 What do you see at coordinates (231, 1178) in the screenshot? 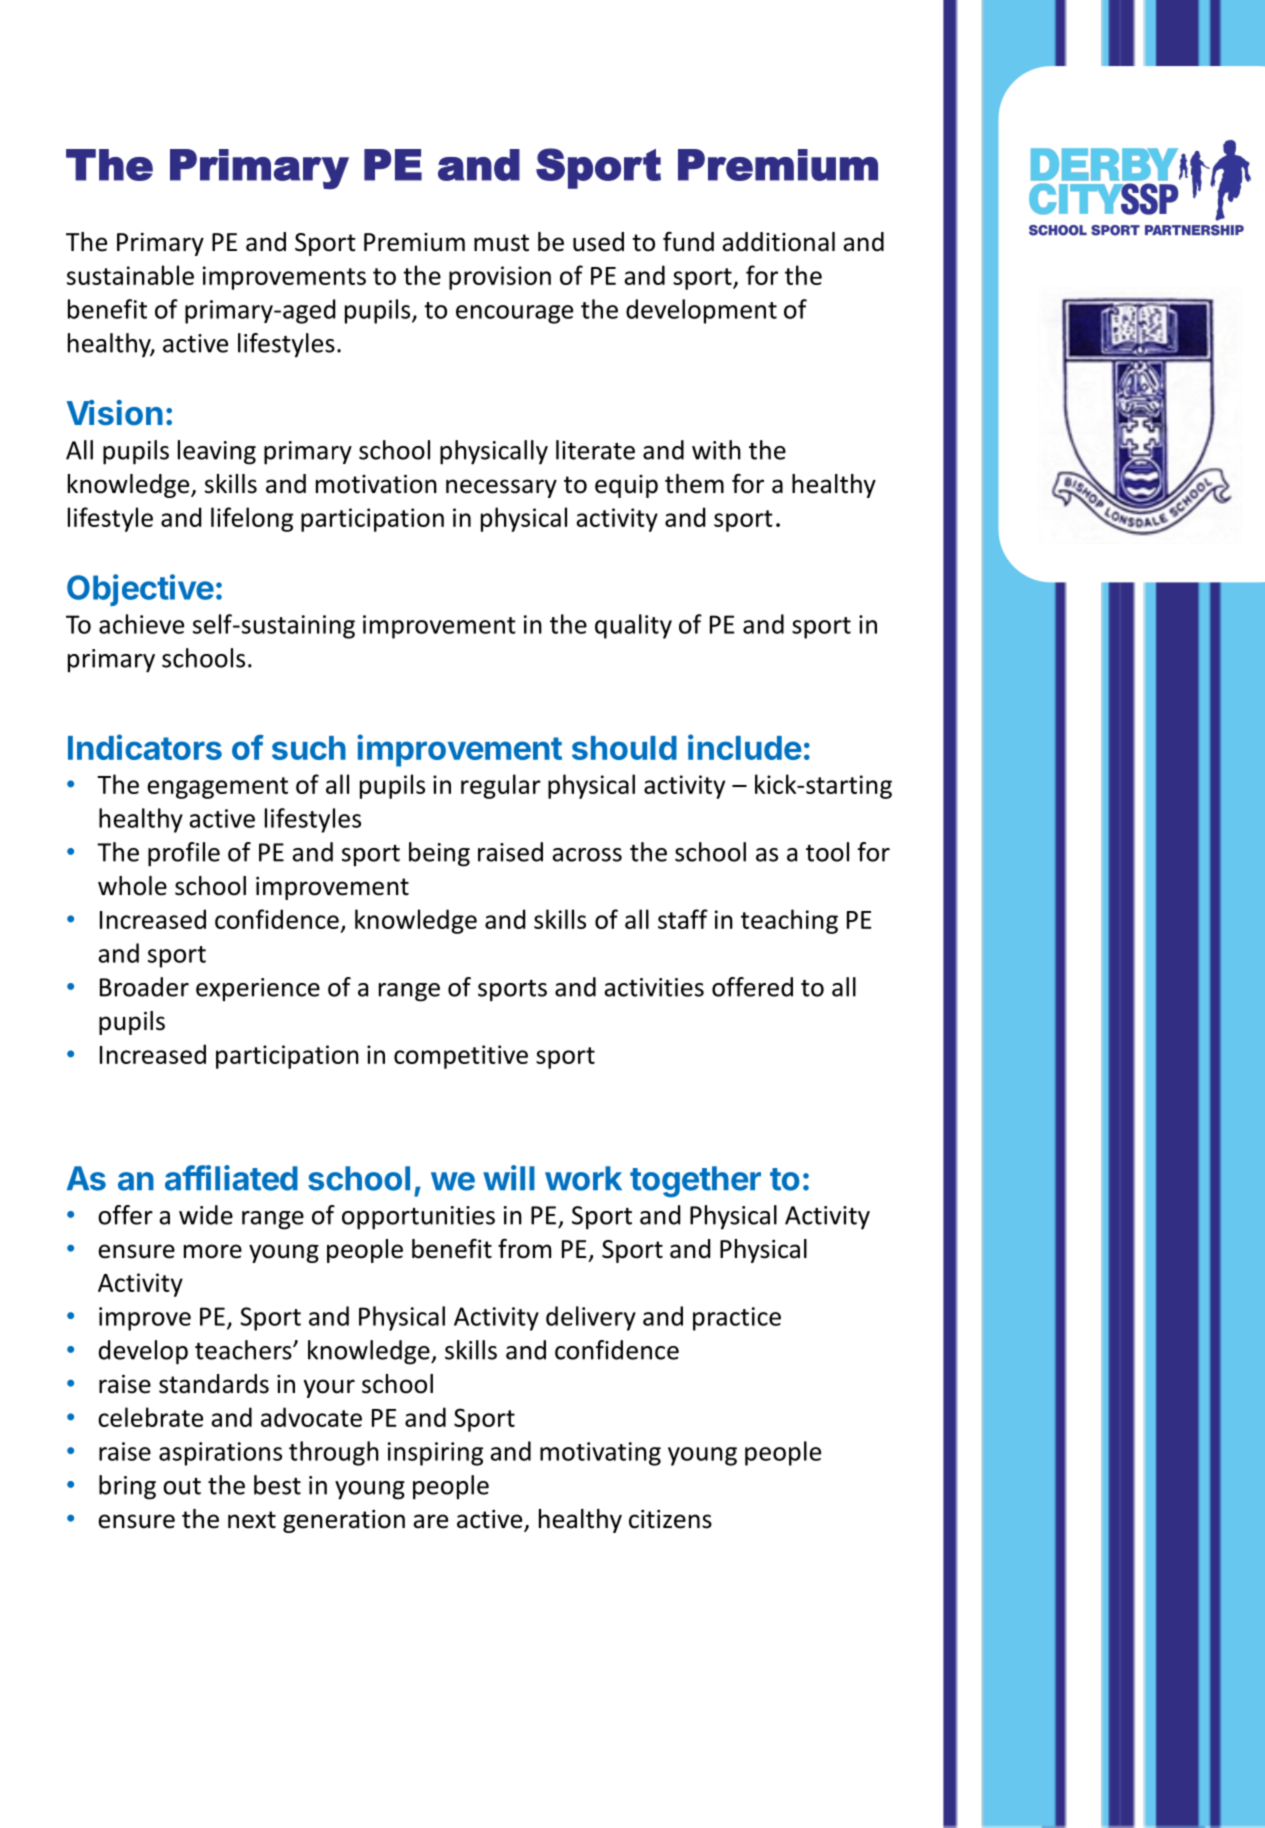
I see `affiliated` at bounding box center [231, 1178].
